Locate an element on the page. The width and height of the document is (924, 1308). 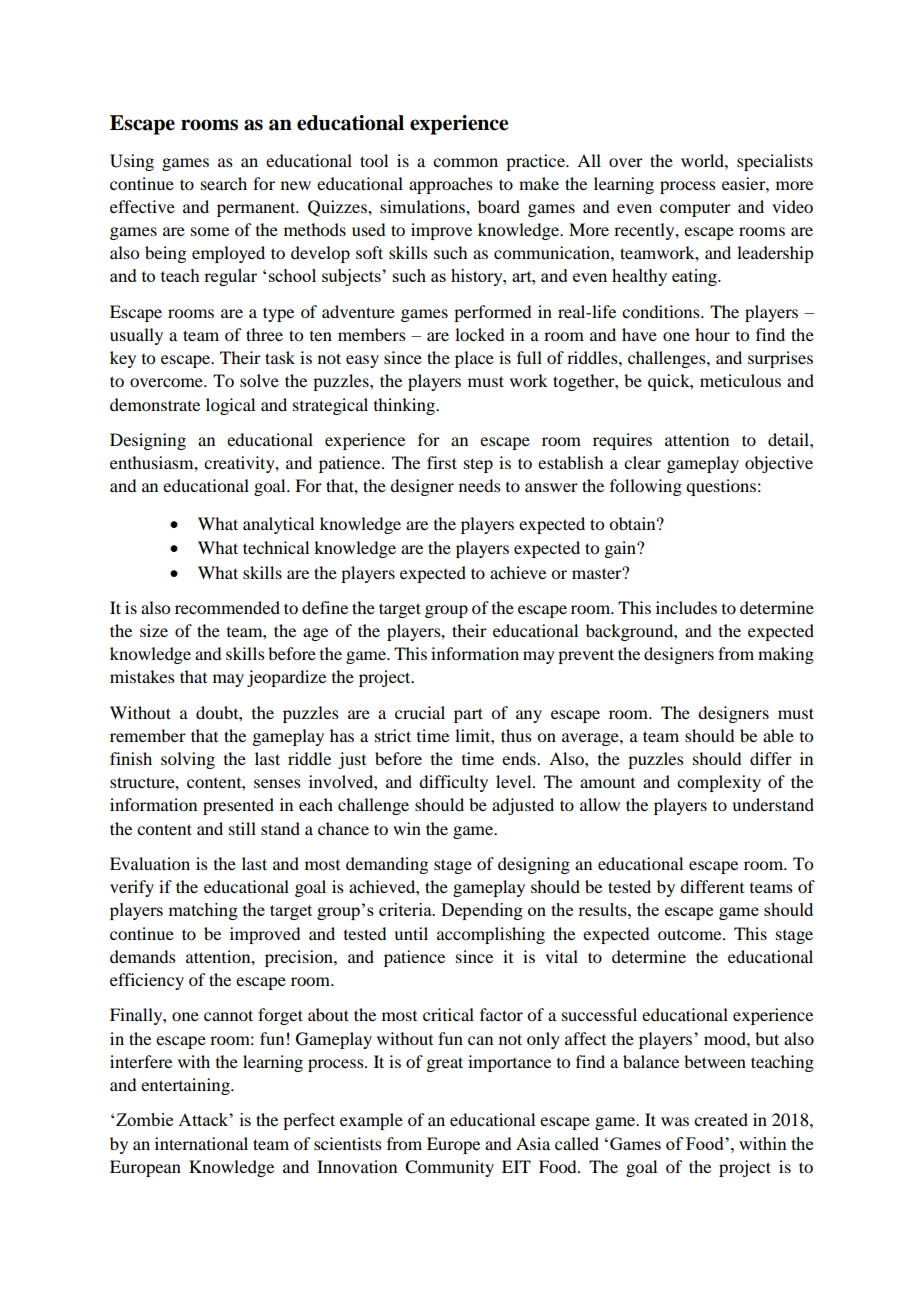
mistakes is located at coordinates (142, 676).
